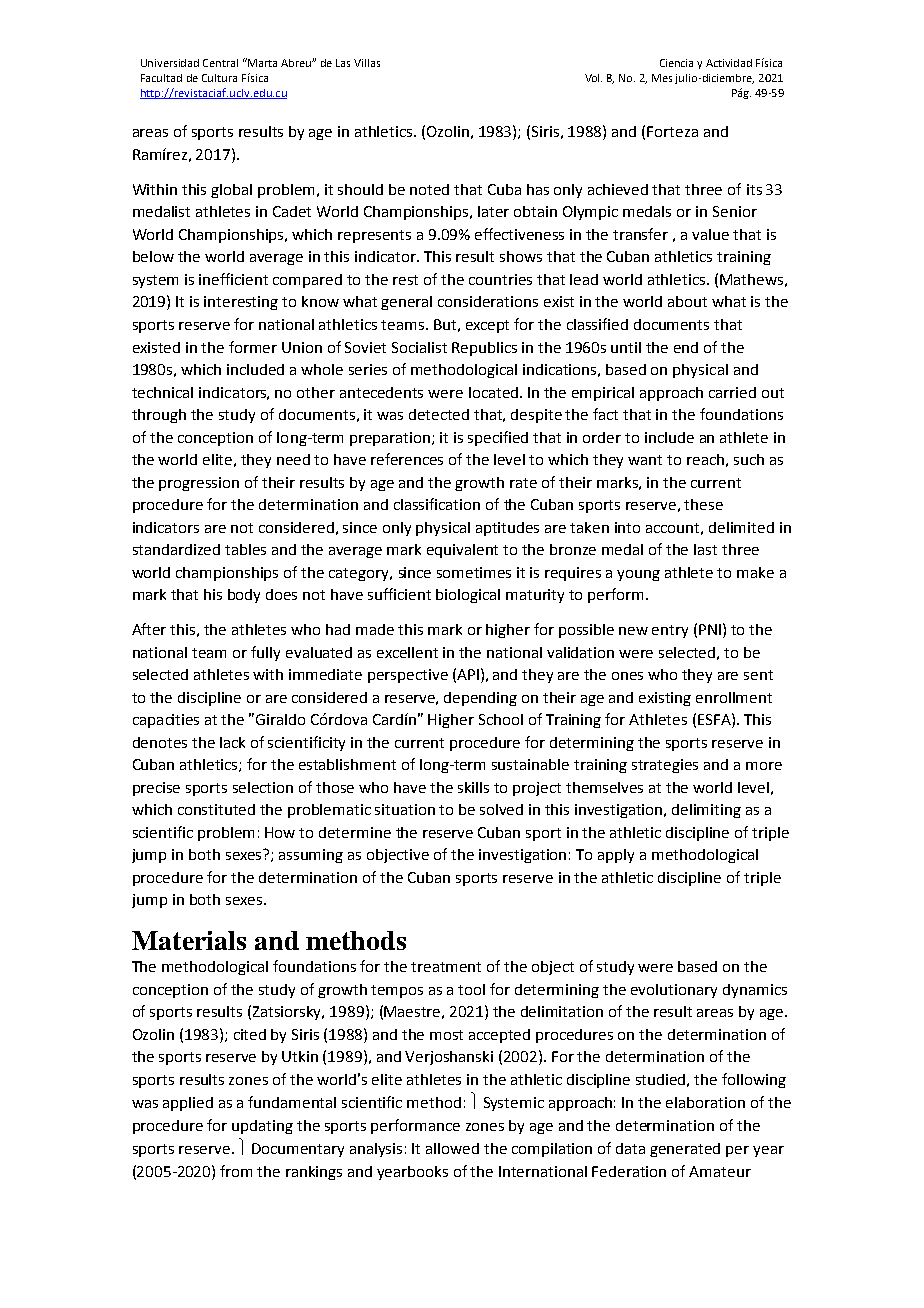 The width and height of the screenshot is (924, 1308). I want to click on entry, so click(670, 631).
